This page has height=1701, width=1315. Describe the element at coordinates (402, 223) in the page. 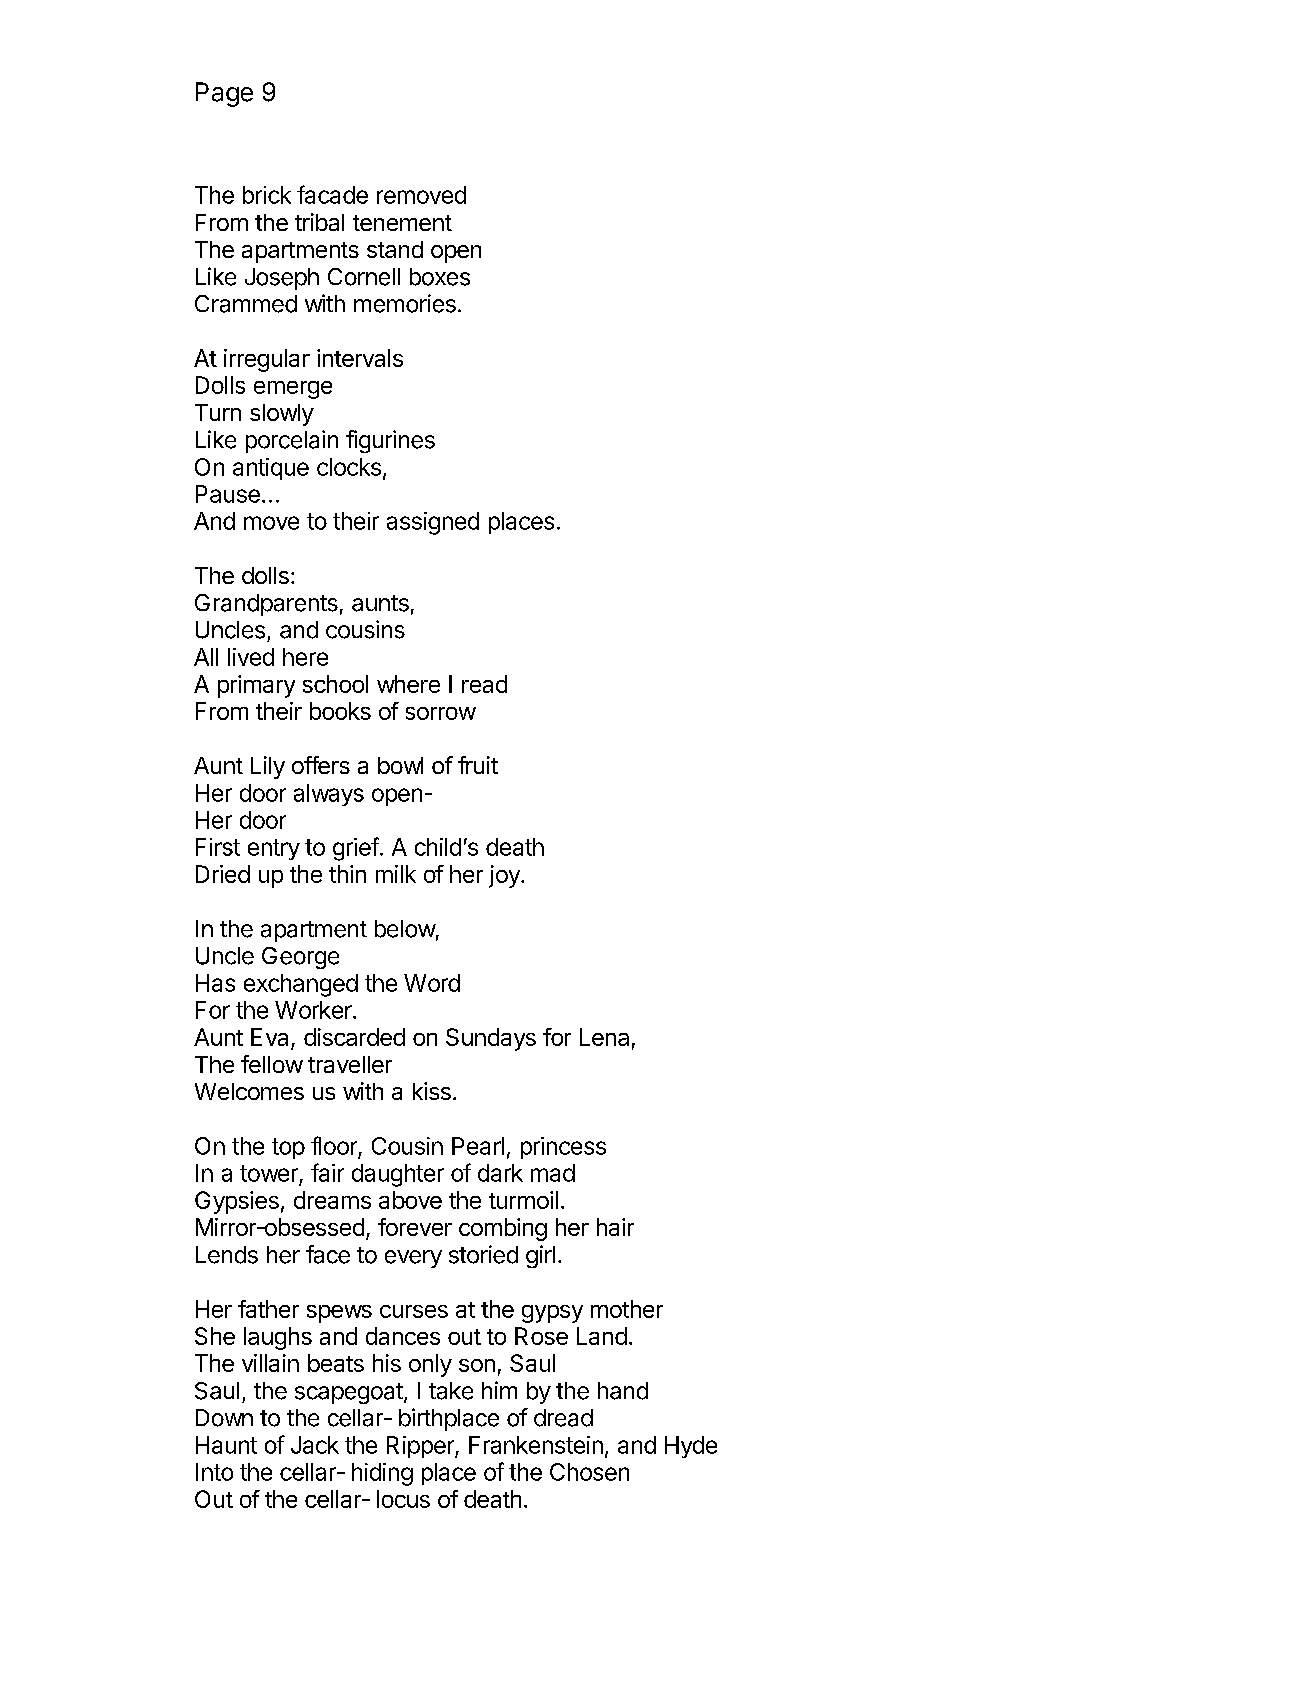

I see `tenement` at that location.
